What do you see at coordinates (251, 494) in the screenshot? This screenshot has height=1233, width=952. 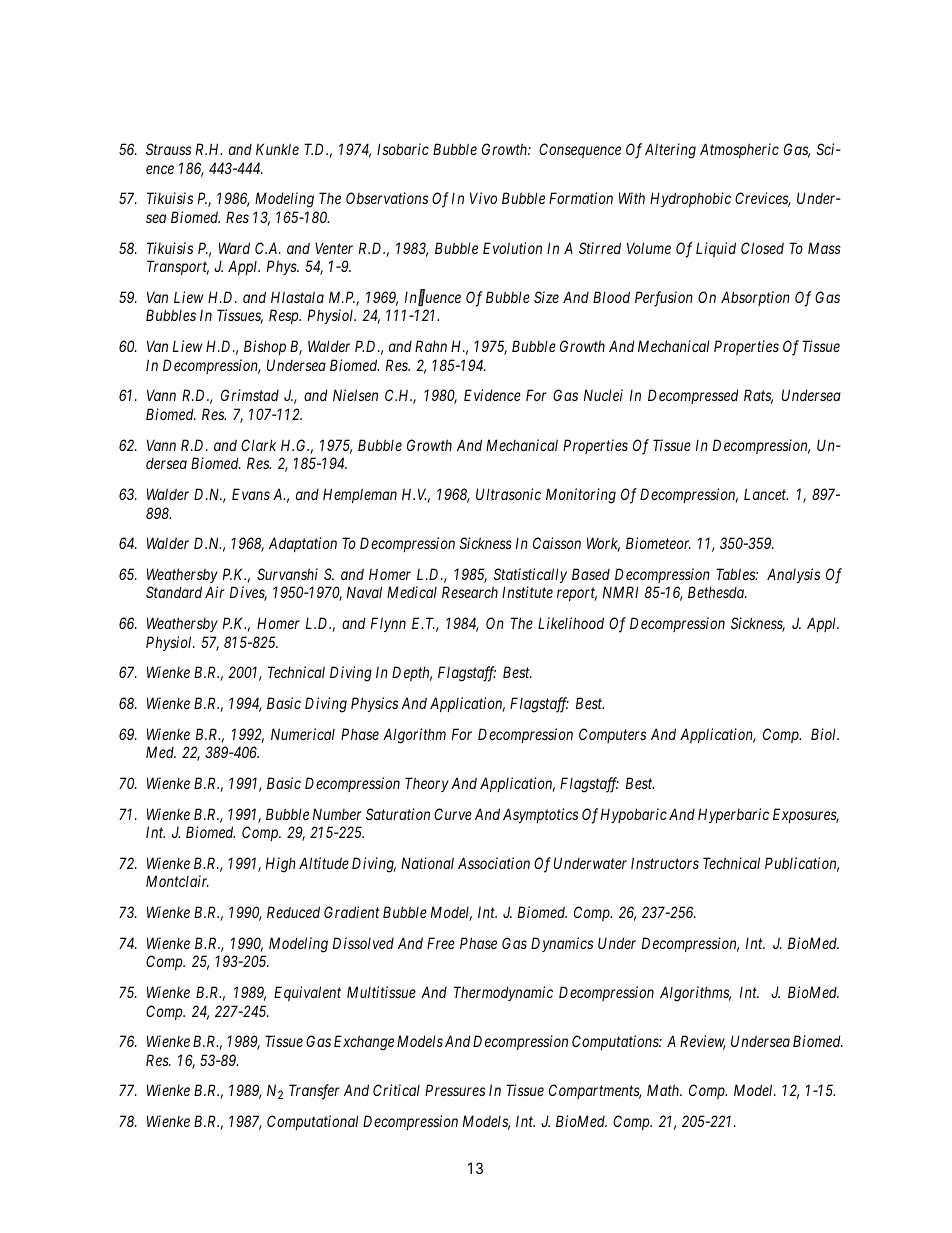 I see `Evans` at bounding box center [251, 494].
